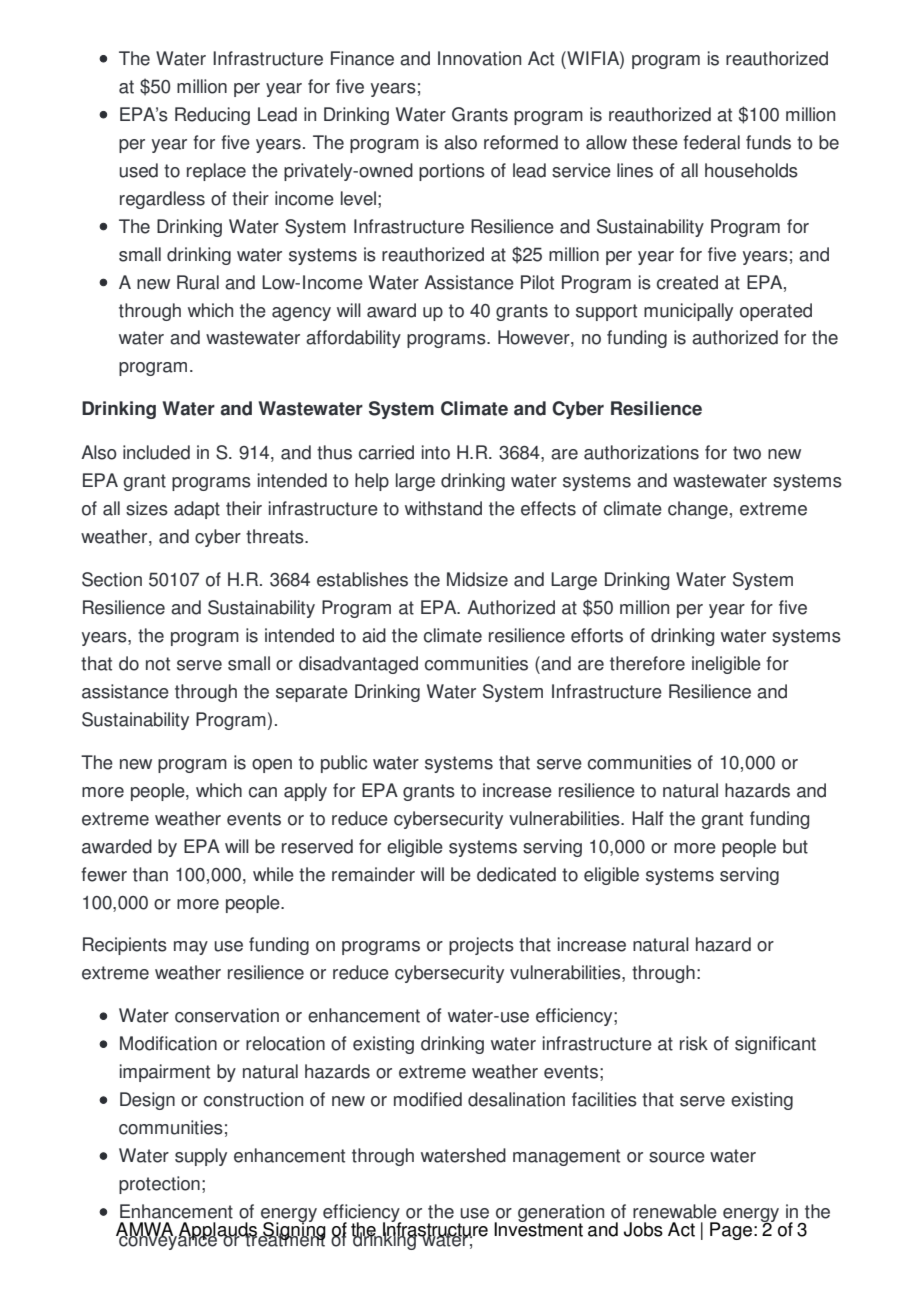  I want to click on Reducing, so click(212, 116).
